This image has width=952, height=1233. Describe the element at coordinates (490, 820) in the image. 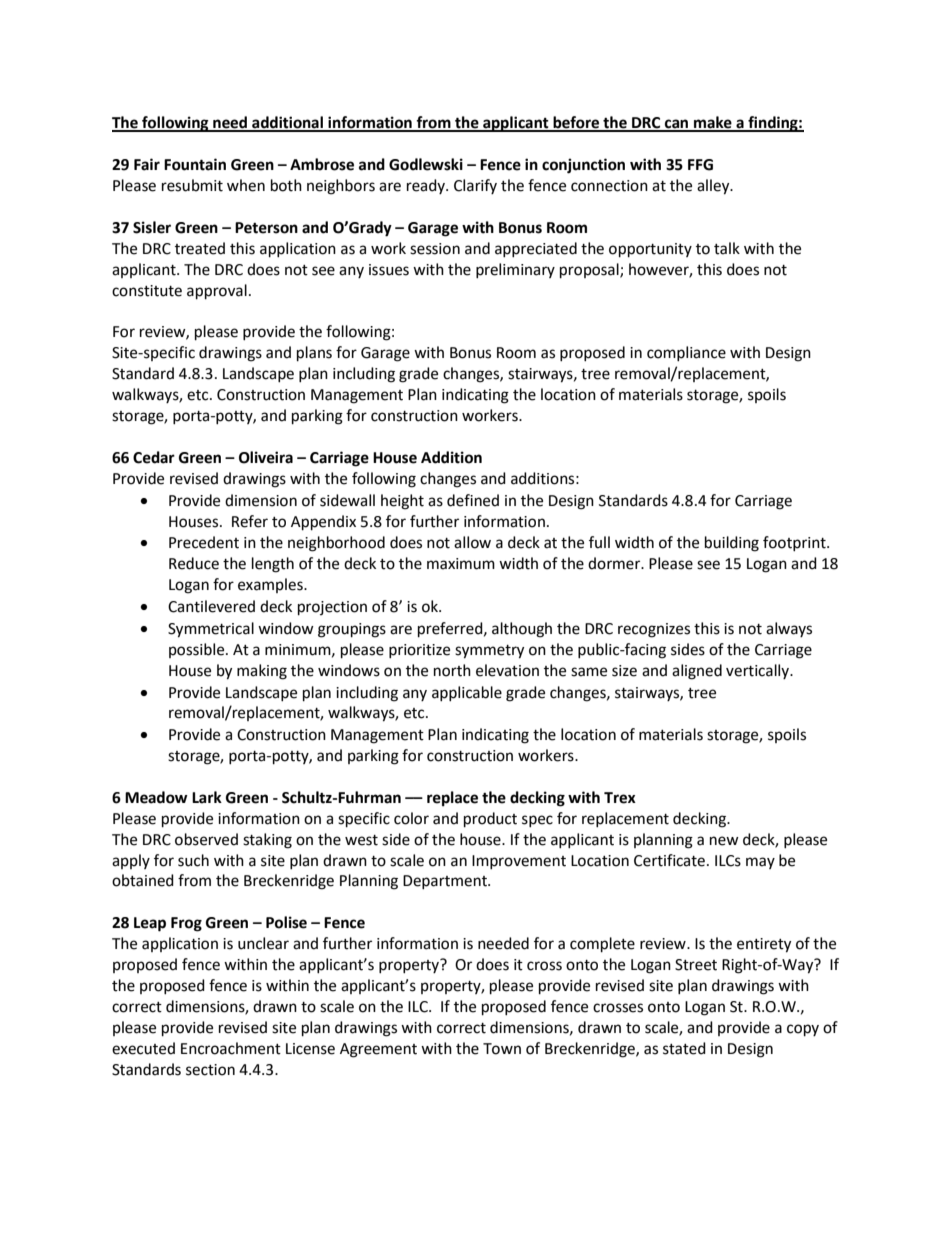

I see `product` at that location.
